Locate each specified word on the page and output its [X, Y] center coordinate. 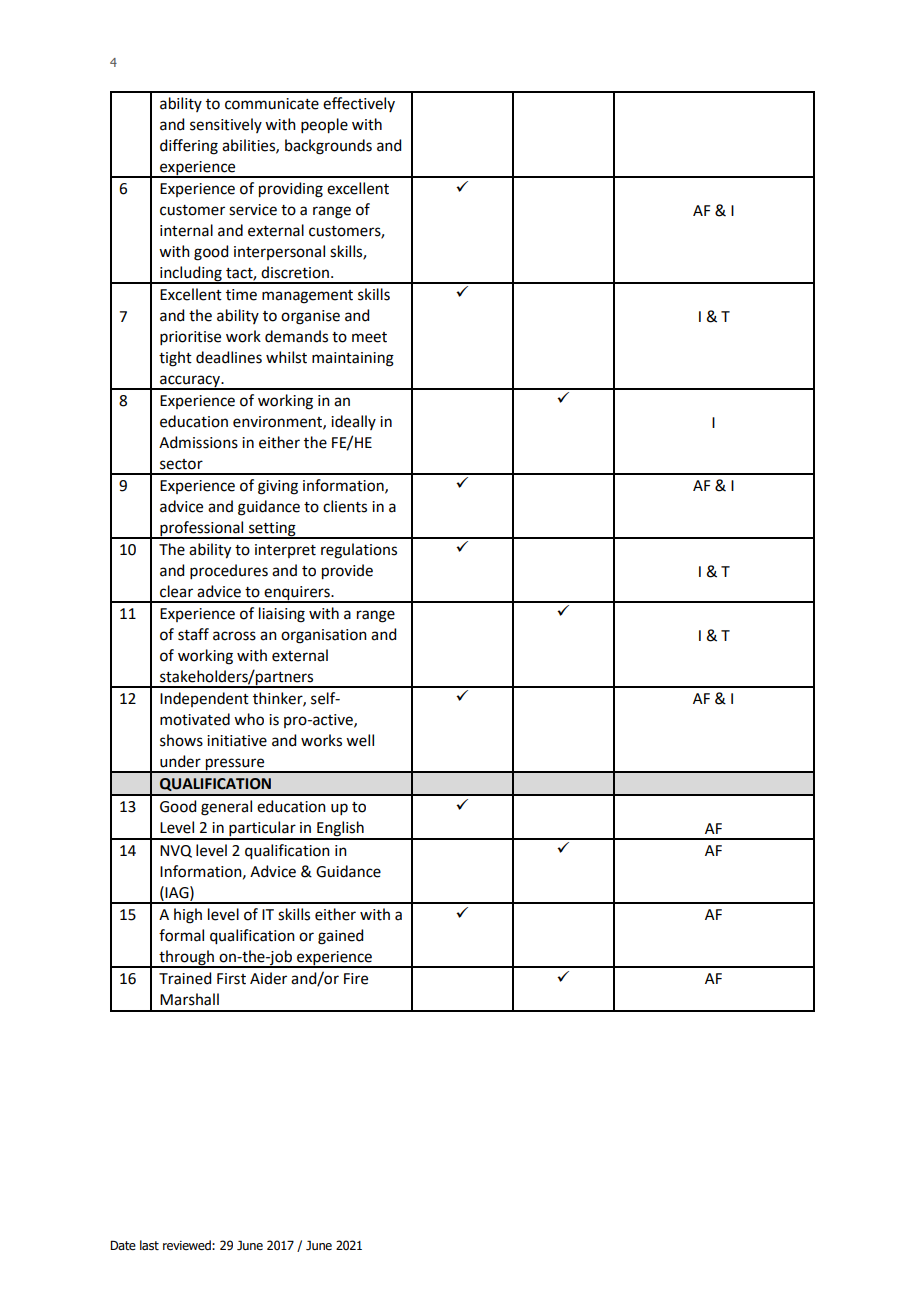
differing [189, 147]
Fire [356, 979]
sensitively [226, 125]
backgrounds [328, 147]
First [231, 979]
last [149, 1245]
